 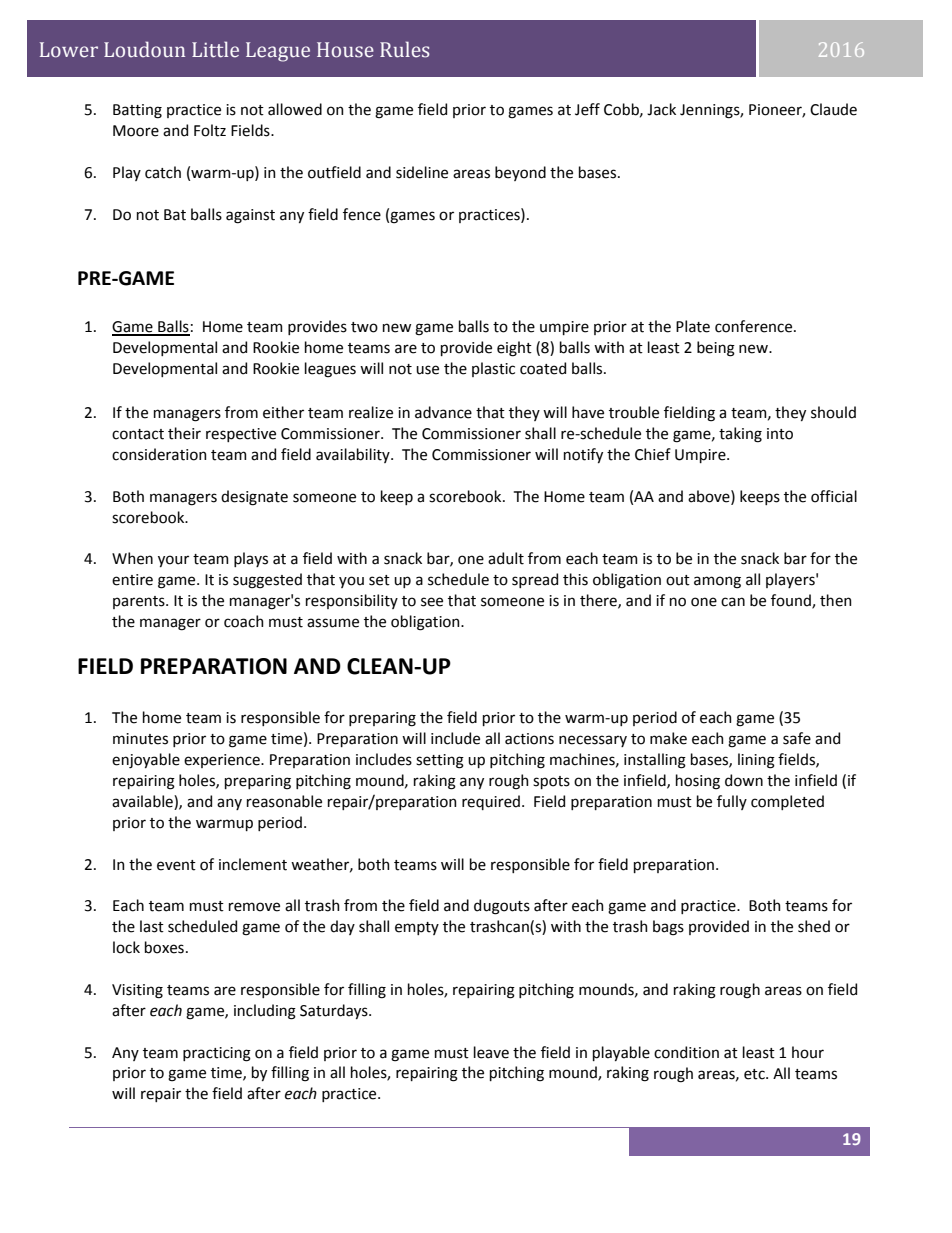 I want to click on your, so click(x=173, y=561).
